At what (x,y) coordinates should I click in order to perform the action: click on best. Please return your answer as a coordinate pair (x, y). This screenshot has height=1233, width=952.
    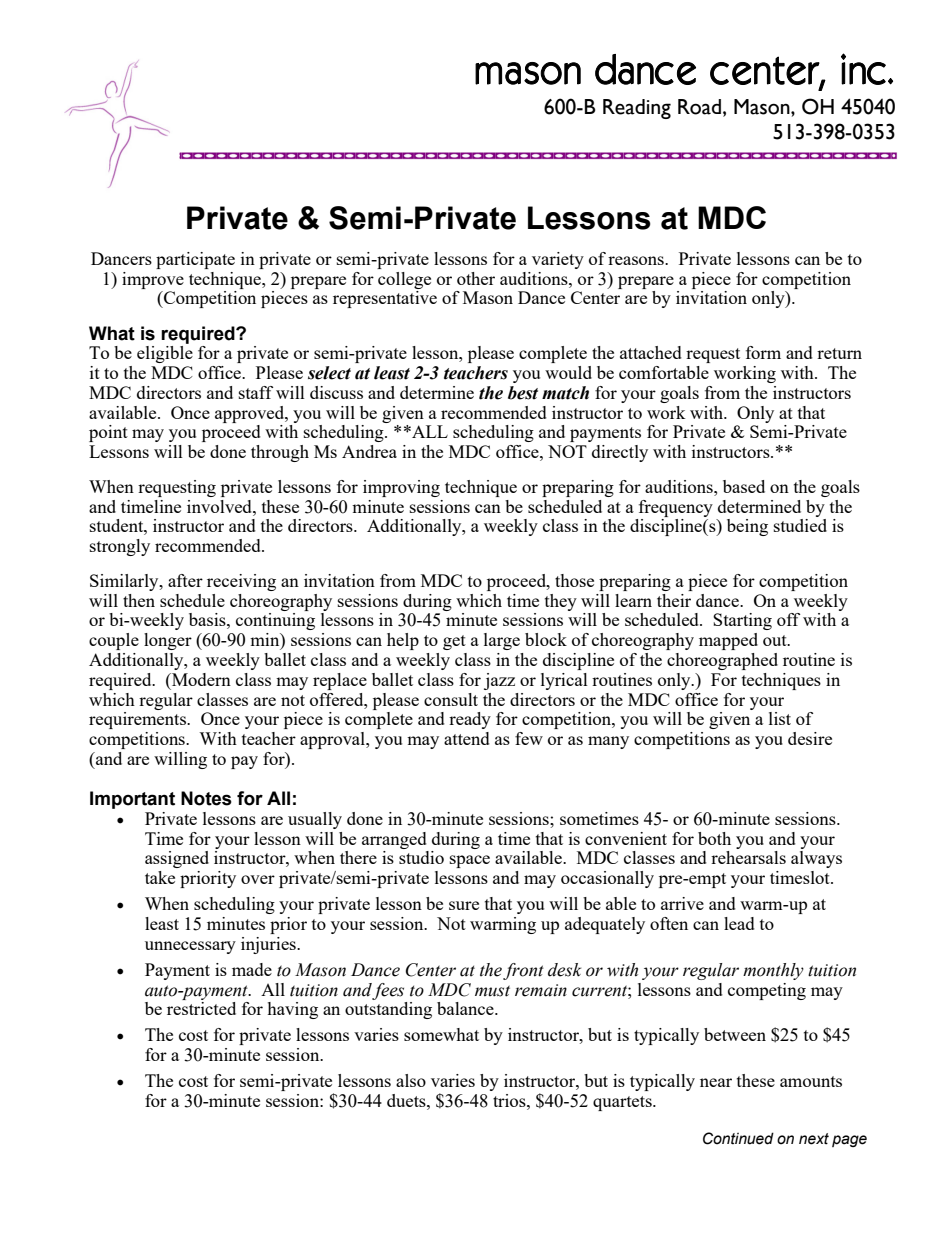
    Looking at the image, I should click on (523, 393).
